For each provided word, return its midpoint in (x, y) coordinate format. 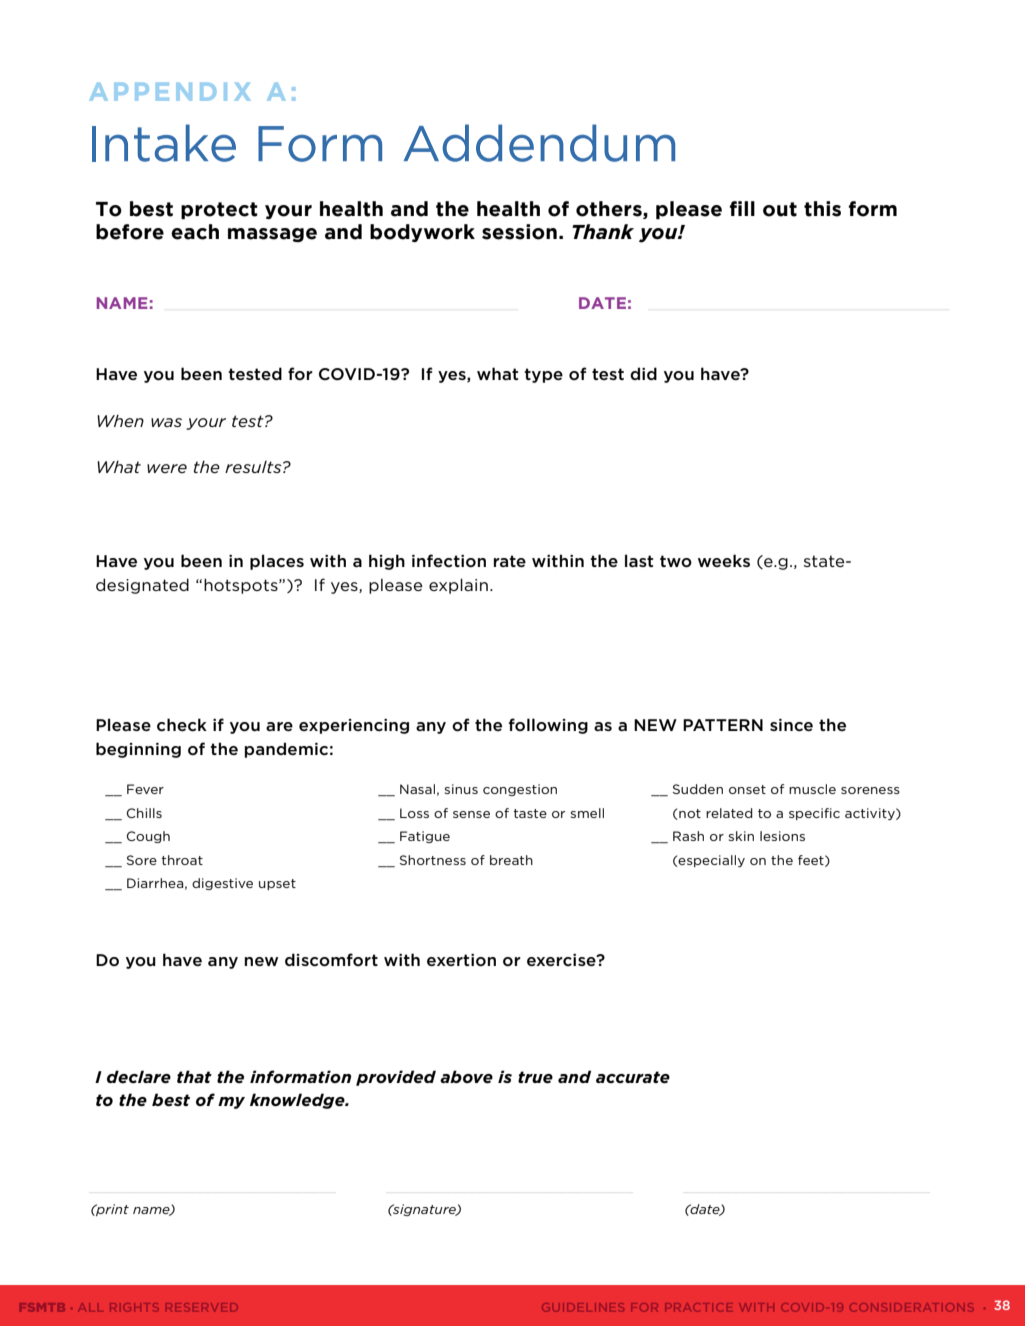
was (166, 422)
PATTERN (723, 725)
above (466, 1077)
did (643, 373)
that (194, 1076)
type (543, 375)
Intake (164, 143)
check (182, 725)
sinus (461, 789)
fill (742, 208)
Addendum (539, 143)
